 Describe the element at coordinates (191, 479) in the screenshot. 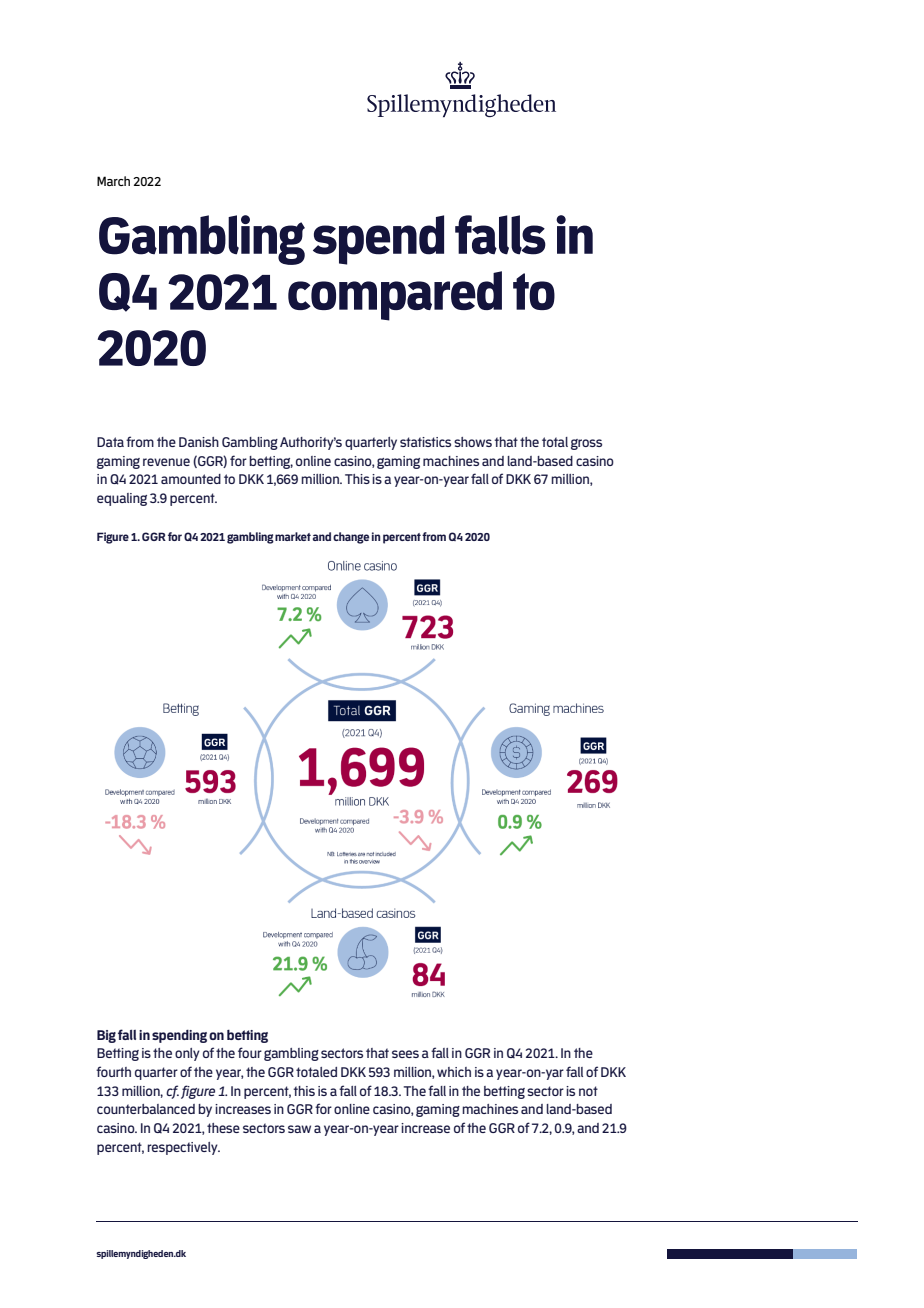

I see `amounted` at that location.
